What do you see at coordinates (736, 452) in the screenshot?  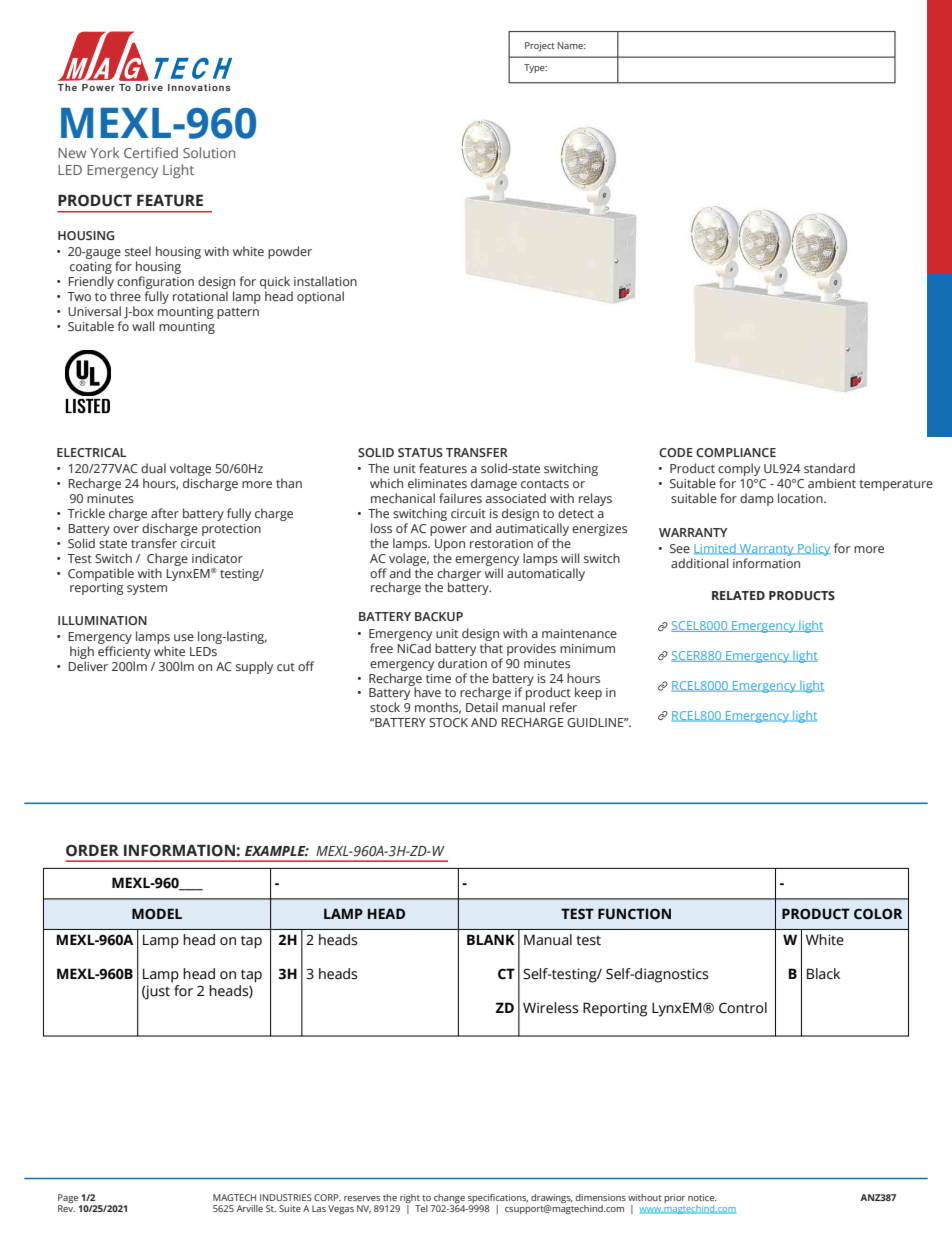 I see `COMPLIANCE` at bounding box center [736, 452].
